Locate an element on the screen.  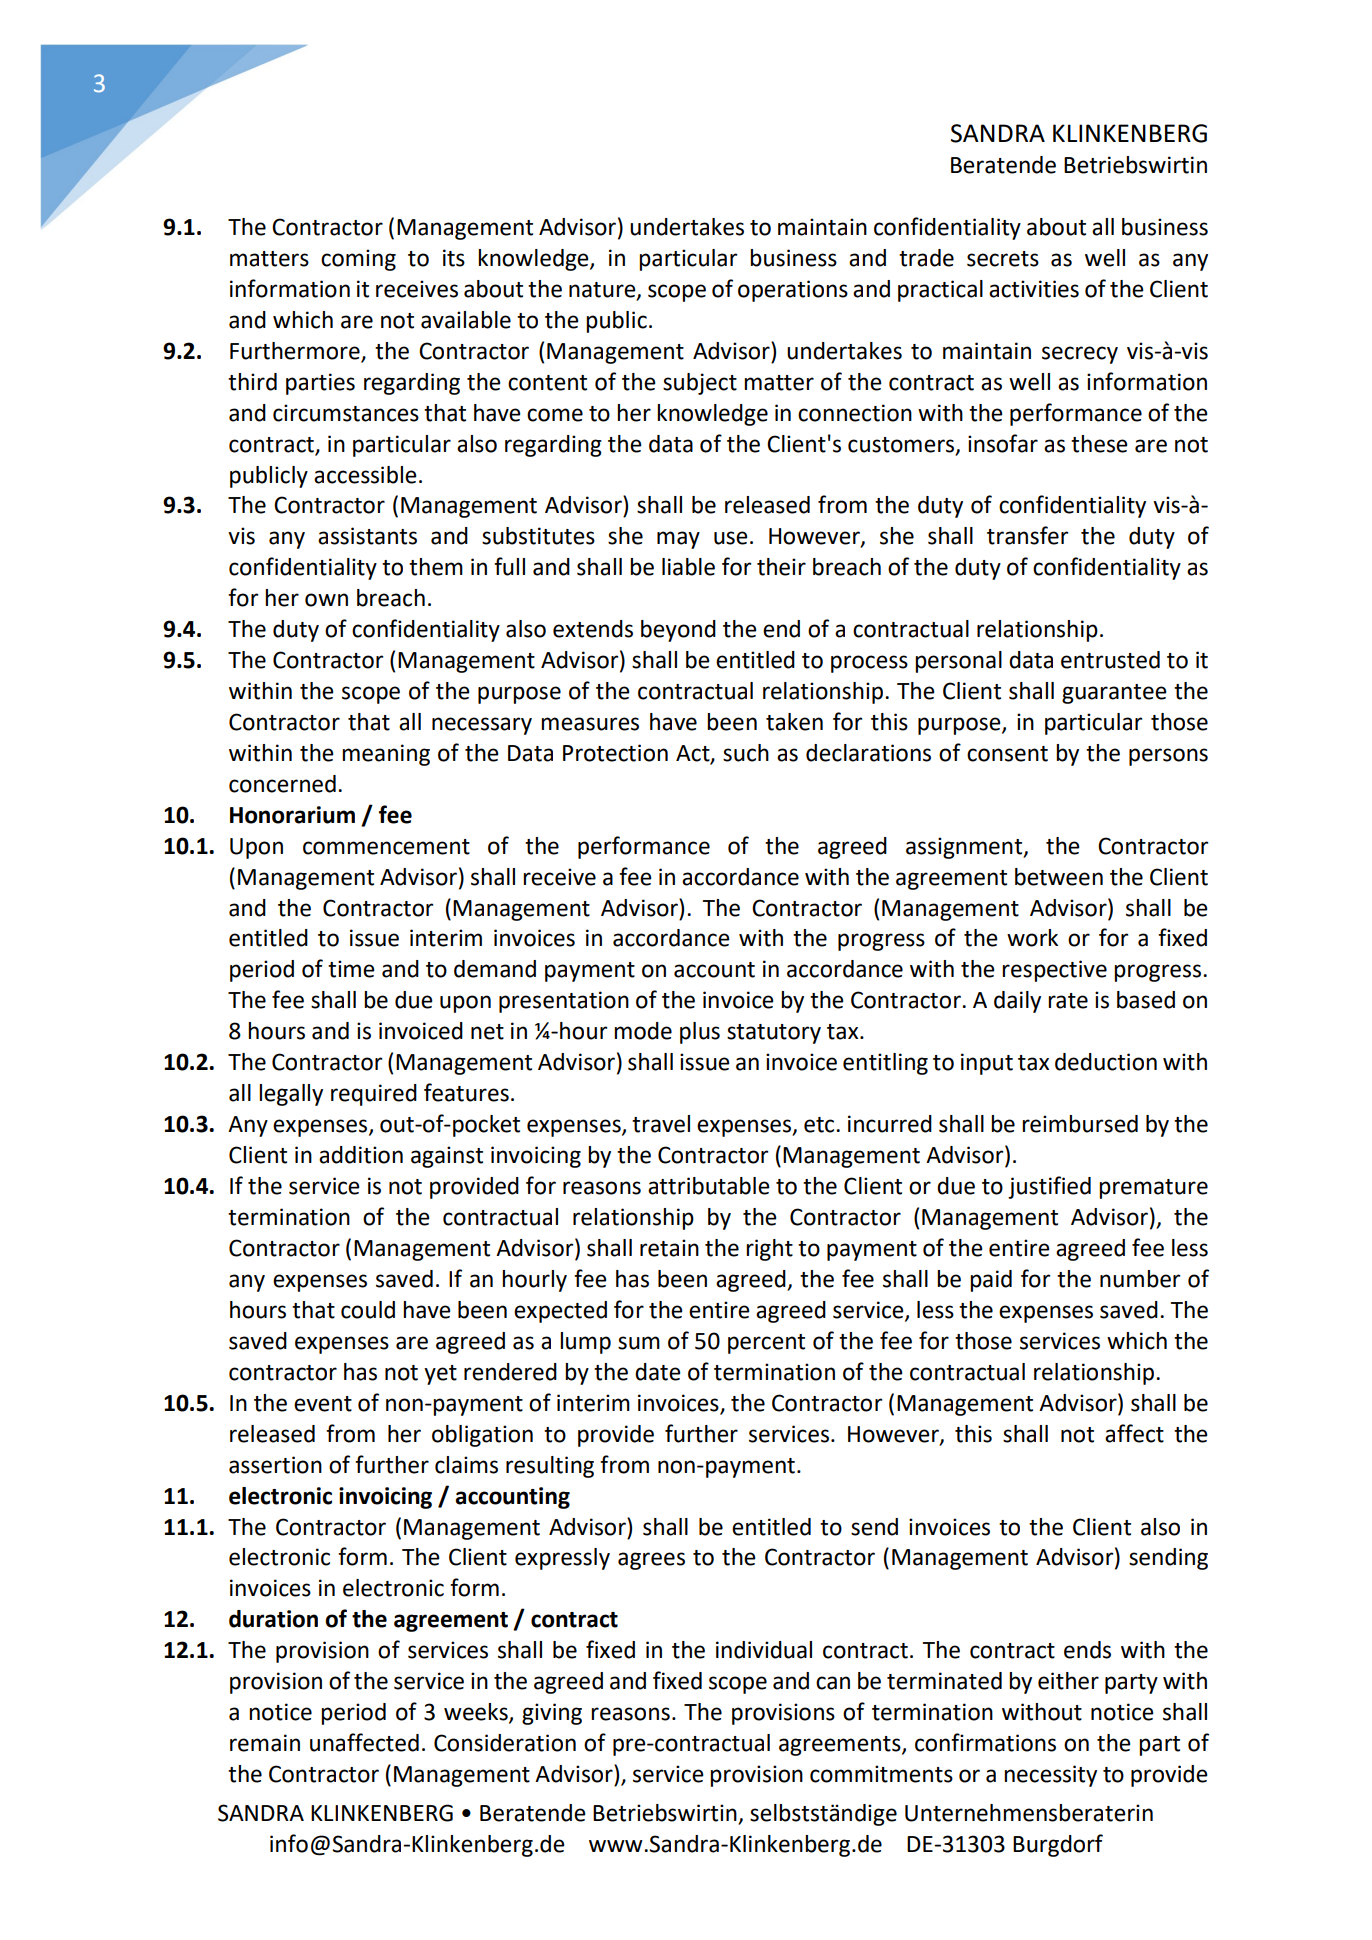
coming is located at coordinates (358, 260).
